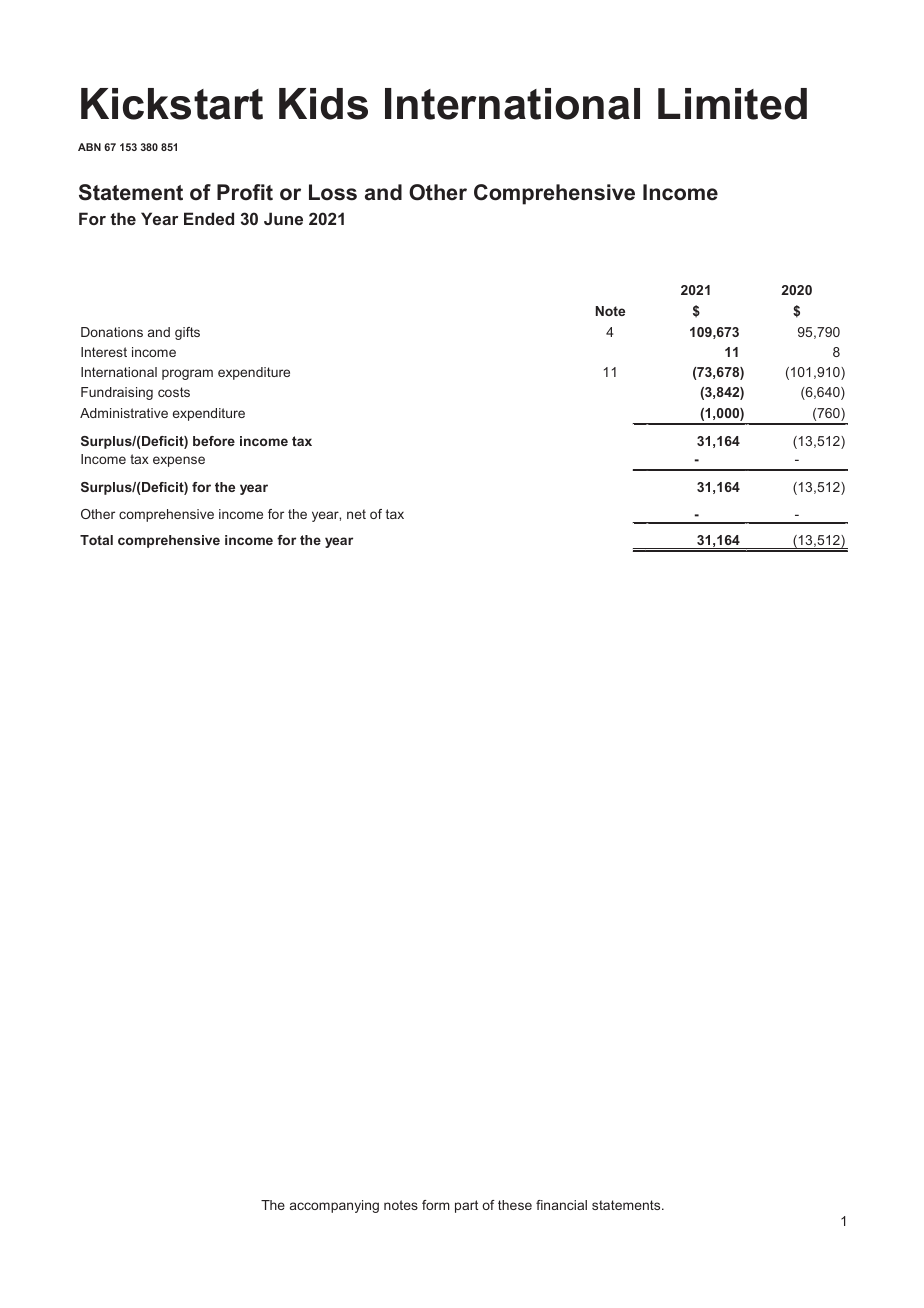 The height and width of the image is (1308, 924). Describe the element at coordinates (179, 461) in the image. I see `expense` at that location.
